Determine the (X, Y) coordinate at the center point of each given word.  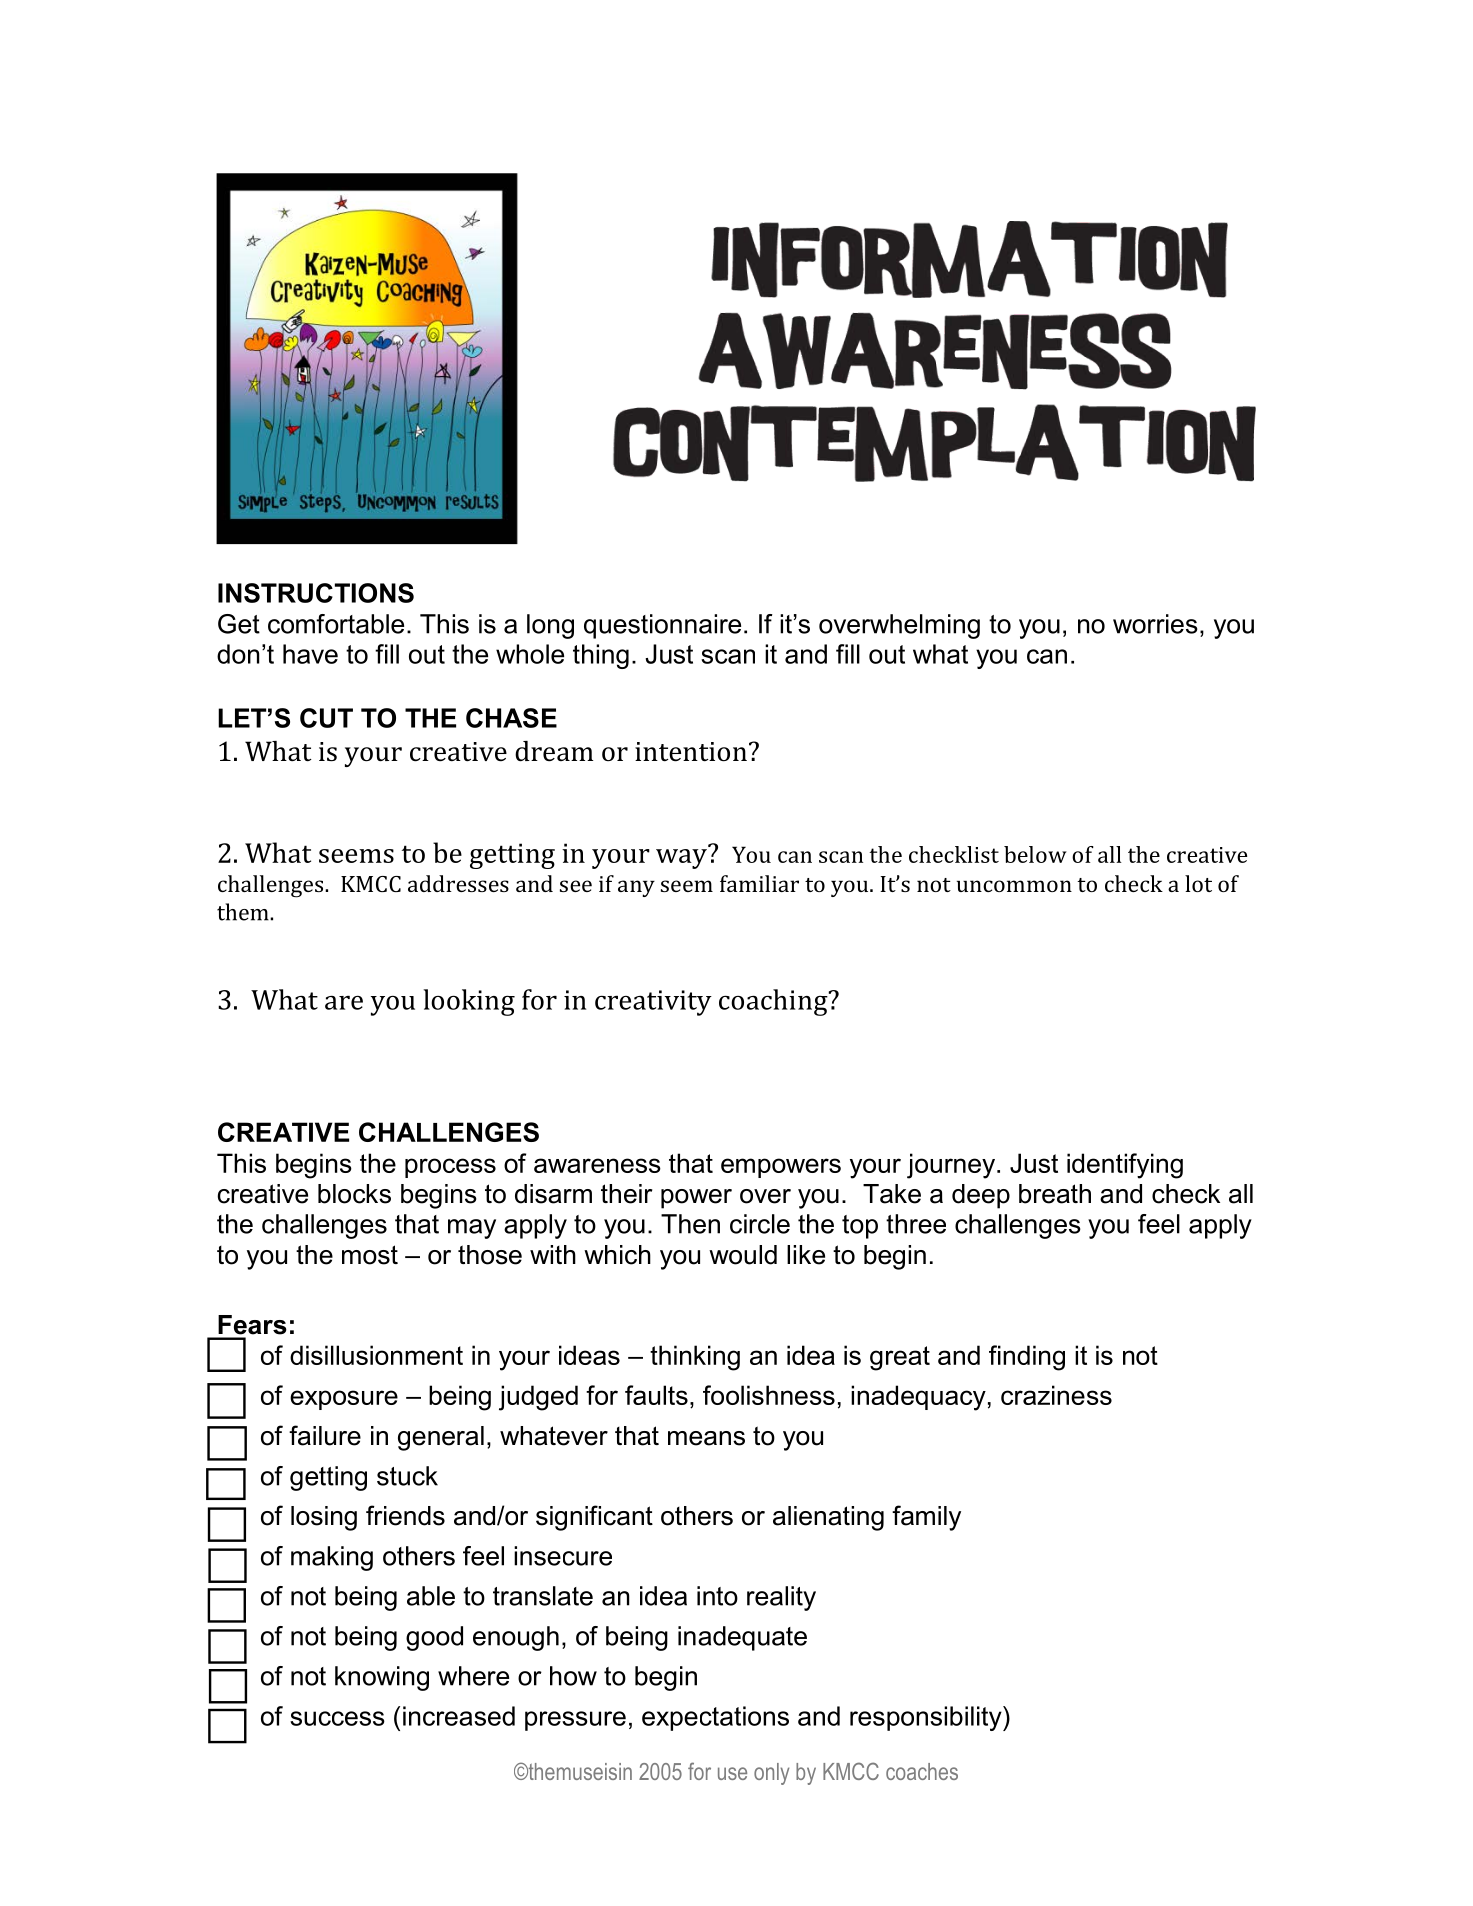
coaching (774, 1002)
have (310, 654)
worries (1155, 624)
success (337, 1718)
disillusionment (376, 1355)
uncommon (1014, 886)
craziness (1056, 1395)
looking (469, 1002)
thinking (695, 1358)
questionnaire (662, 626)
